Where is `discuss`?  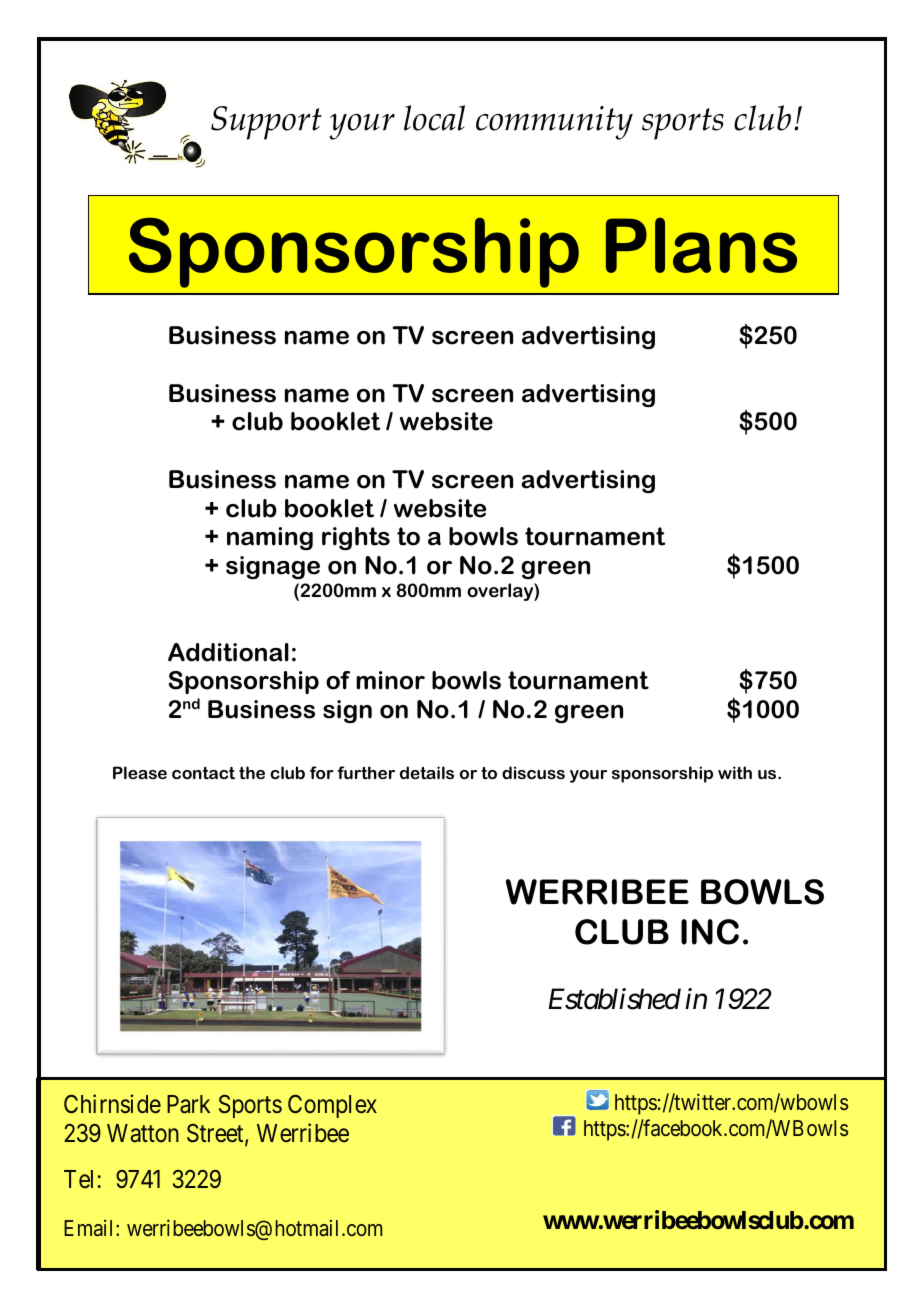 discuss is located at coordinates (533, 772).
